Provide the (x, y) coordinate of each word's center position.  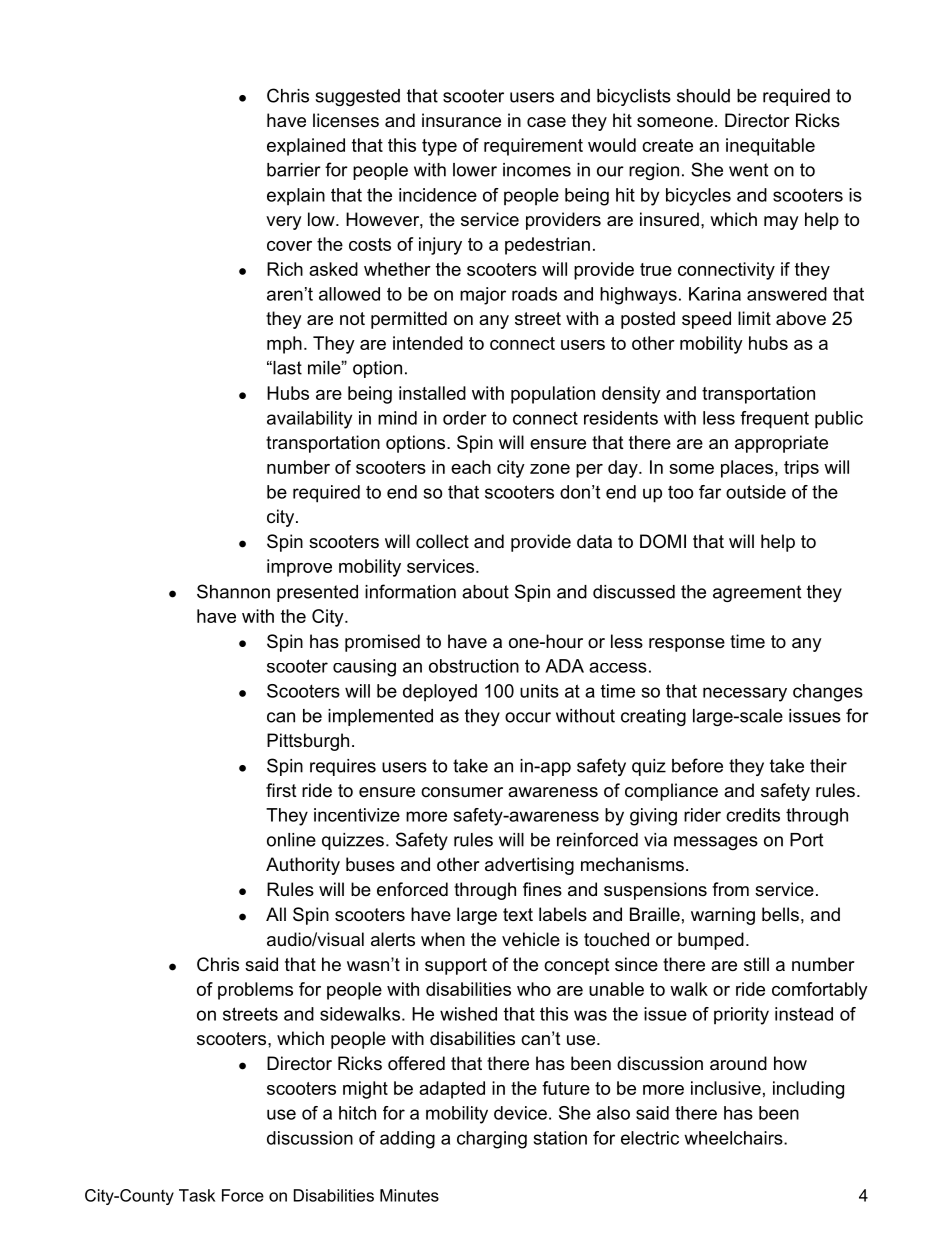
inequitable (770, 147)
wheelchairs (734, 1138)
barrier (294, 170)
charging (492, 1140)
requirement (533, 147)
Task (197, 1195)
